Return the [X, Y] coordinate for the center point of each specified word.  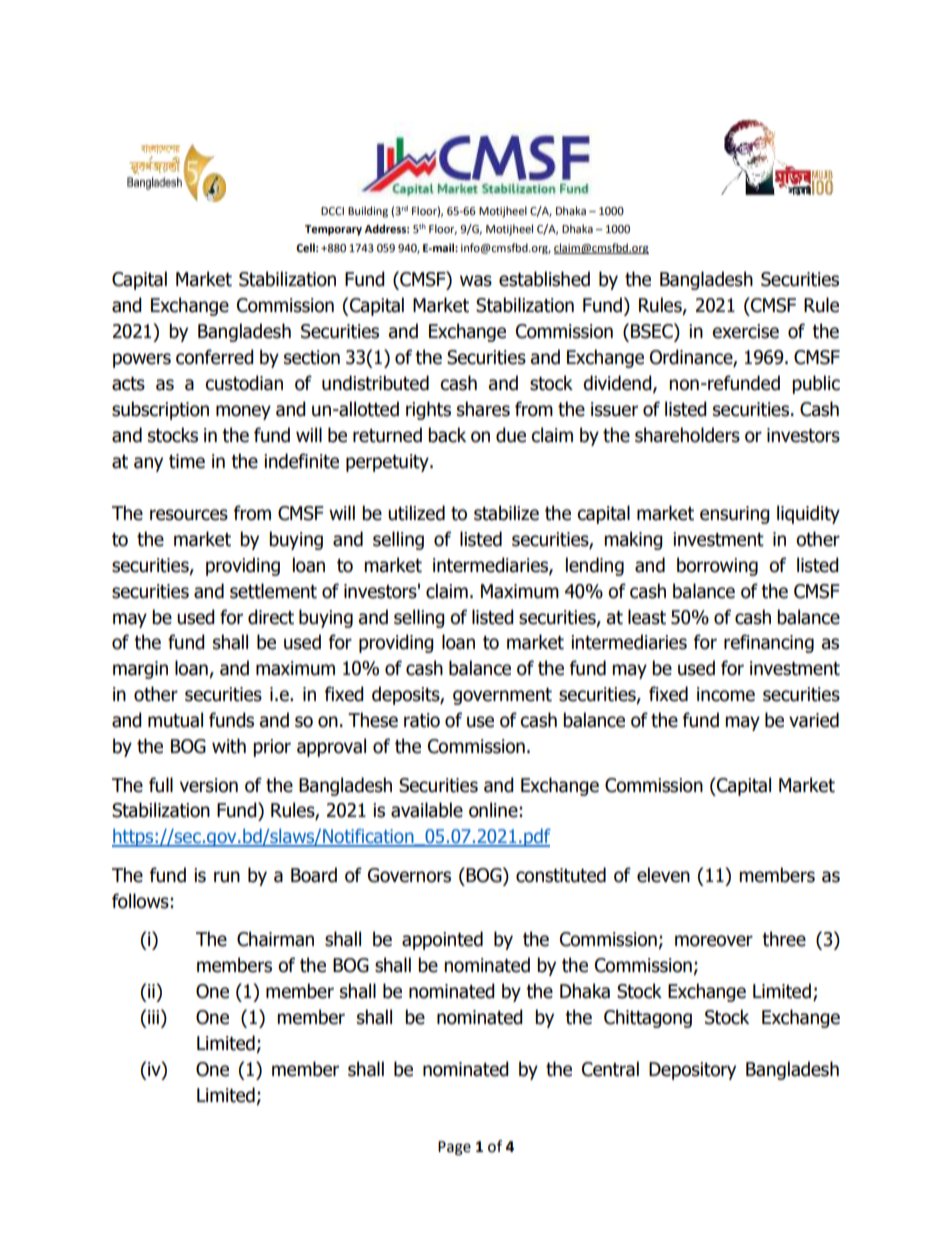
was [476, 281]
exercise [745, 331]
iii [153, 1017]
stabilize [506, 513]
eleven [663, 875]
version [209, 785]
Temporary [333, 230]
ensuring [735, 515]
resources [189, 515]
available [427, 810]
